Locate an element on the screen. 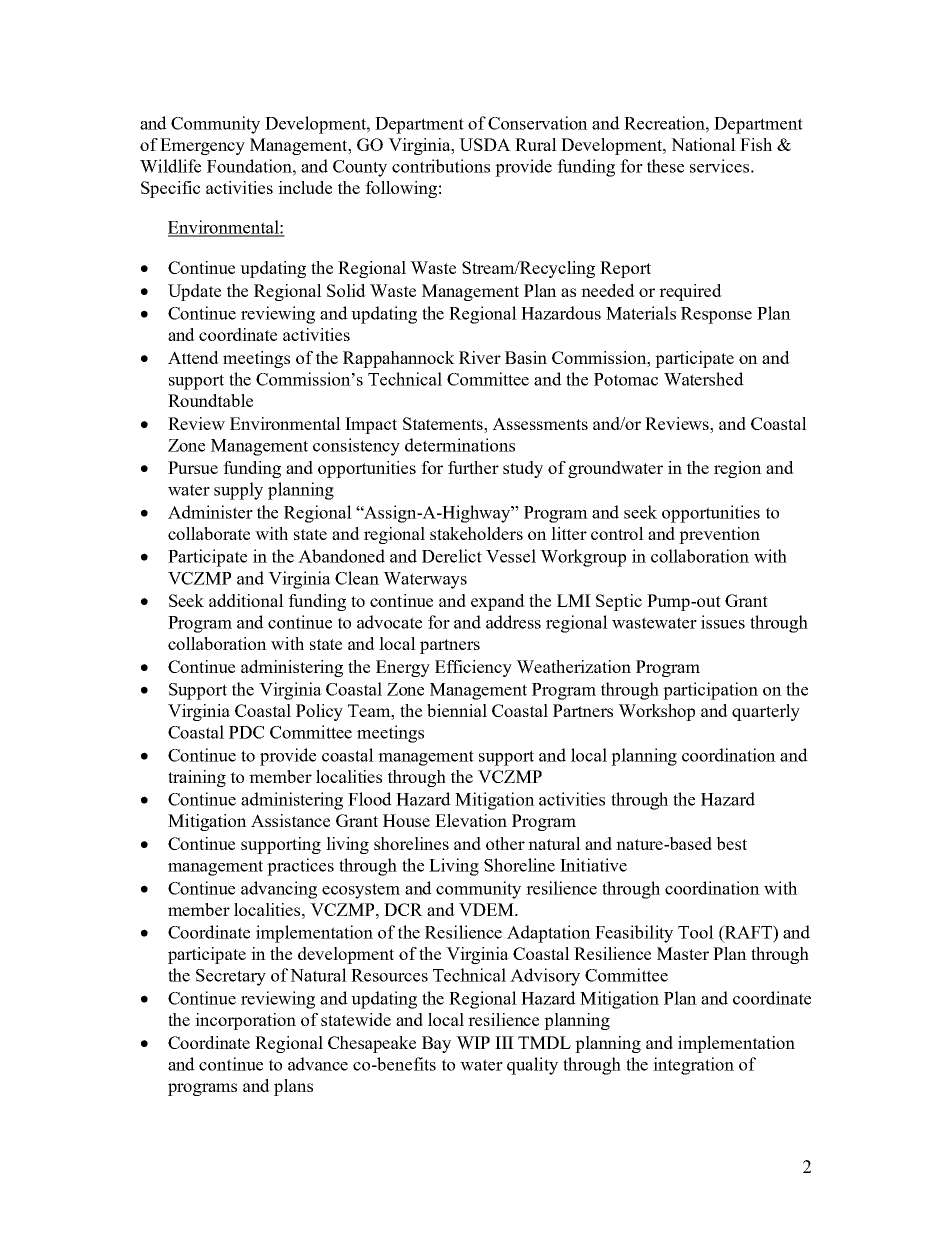 The image size is (952, 1233). WIP is located at coordinates (473, 1042).
